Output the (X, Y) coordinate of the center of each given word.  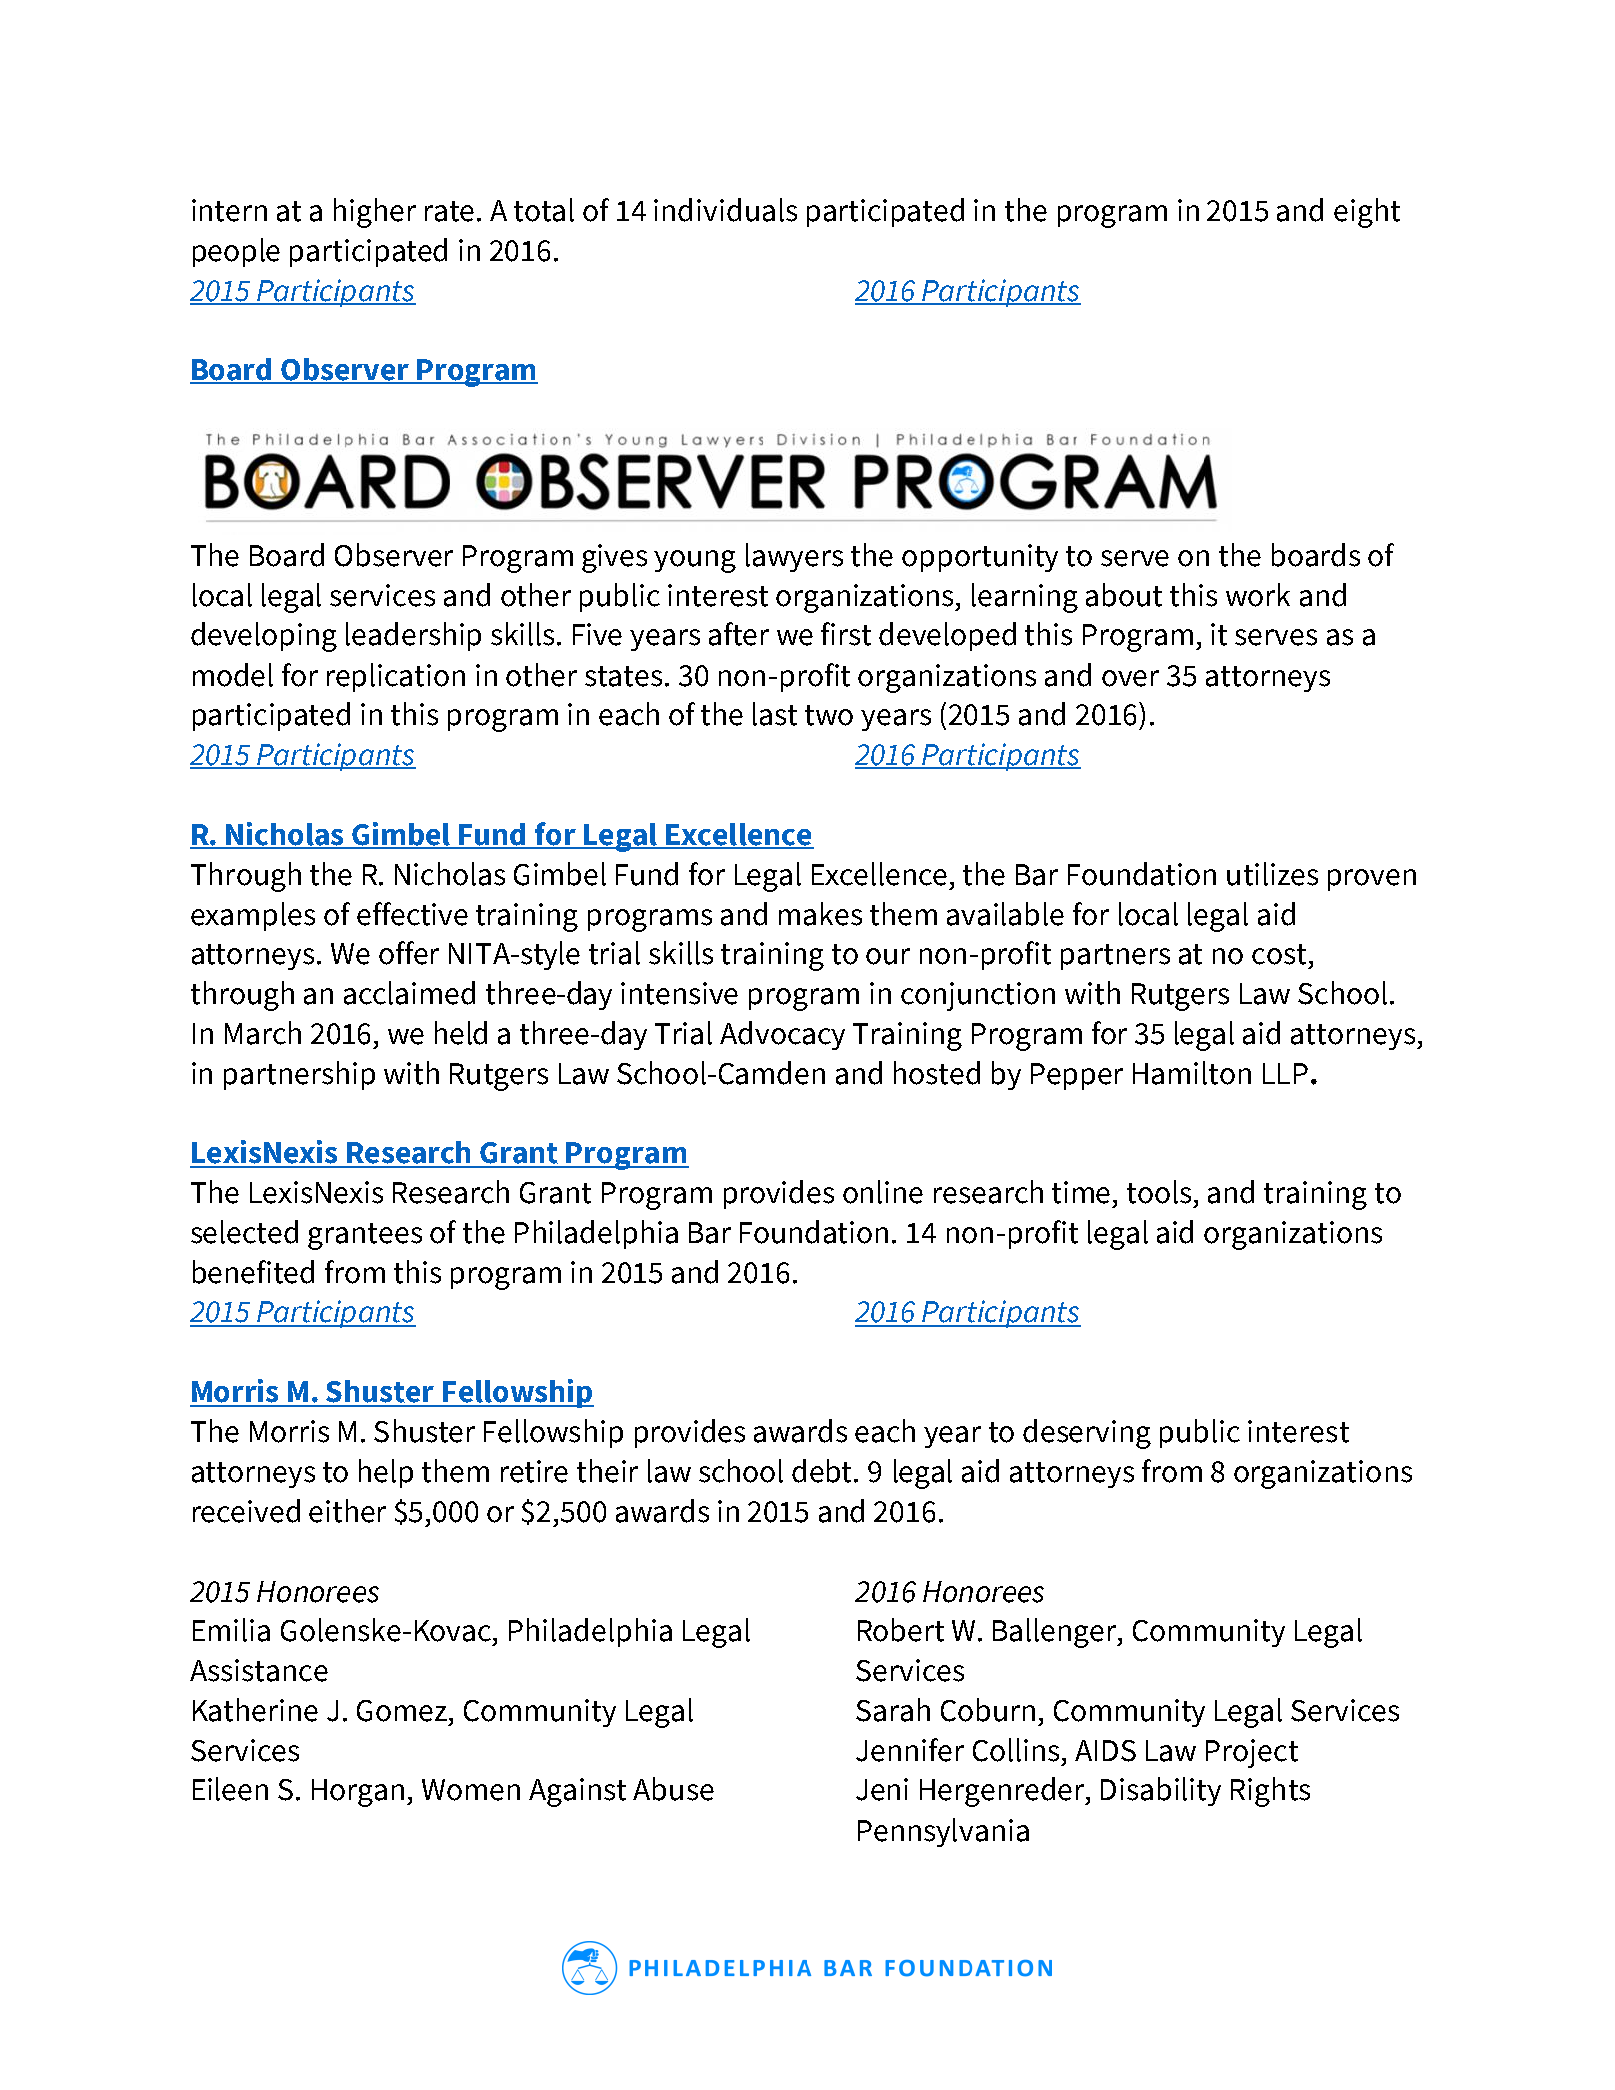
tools (1159, 1192)
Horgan (358, 1793)
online (883, 1192)
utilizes (1272, 874)
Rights (1270, 1792)
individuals (725, 210)
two (829, 715)
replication (396, 677)
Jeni (882, 1789)
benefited (253, 1272)
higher (375, 213)
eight (1367, 213)
